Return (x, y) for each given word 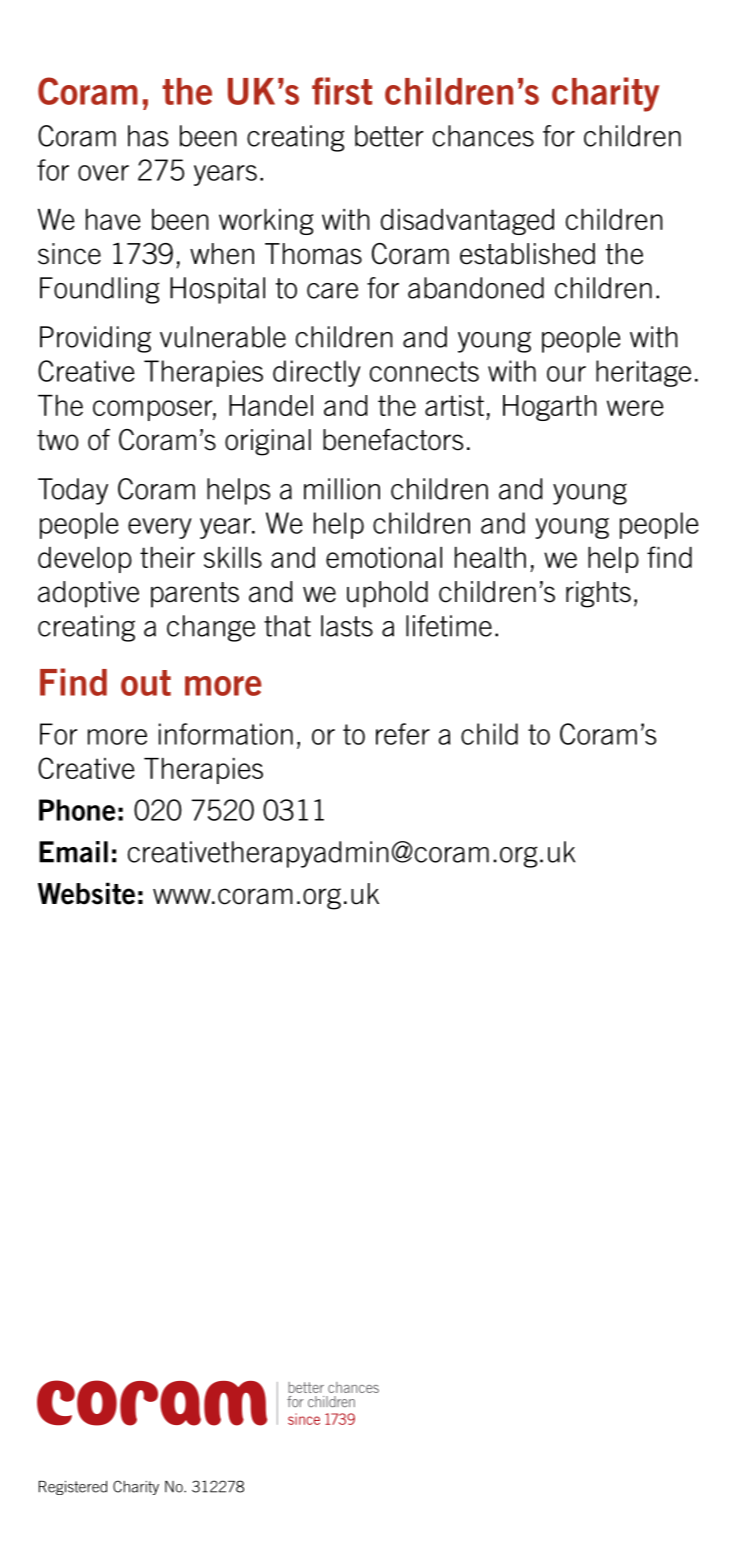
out (146, 683)
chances (483, 136)
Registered (73, 1488)
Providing (95, 339)
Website (86, 893)
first (342, 91)
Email (73, 852)
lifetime (449, 626)
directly (317, 373)
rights (598, 594)
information (226, 734)
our (566, 374)
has (148, 136)
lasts (347, 626)
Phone (77, 810)
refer (403, 734)
